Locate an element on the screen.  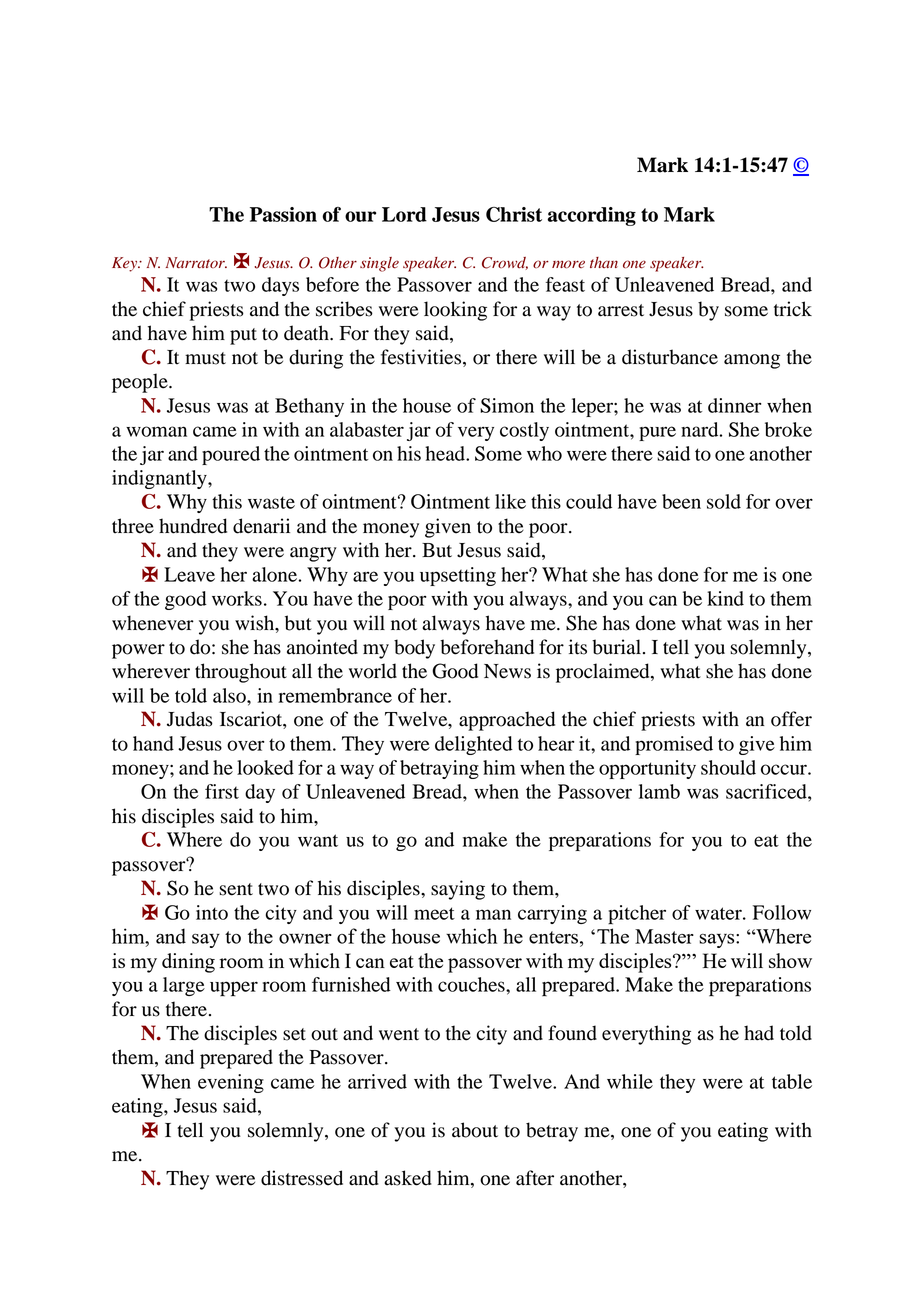
hundred is located at coordinates (193, 526).
